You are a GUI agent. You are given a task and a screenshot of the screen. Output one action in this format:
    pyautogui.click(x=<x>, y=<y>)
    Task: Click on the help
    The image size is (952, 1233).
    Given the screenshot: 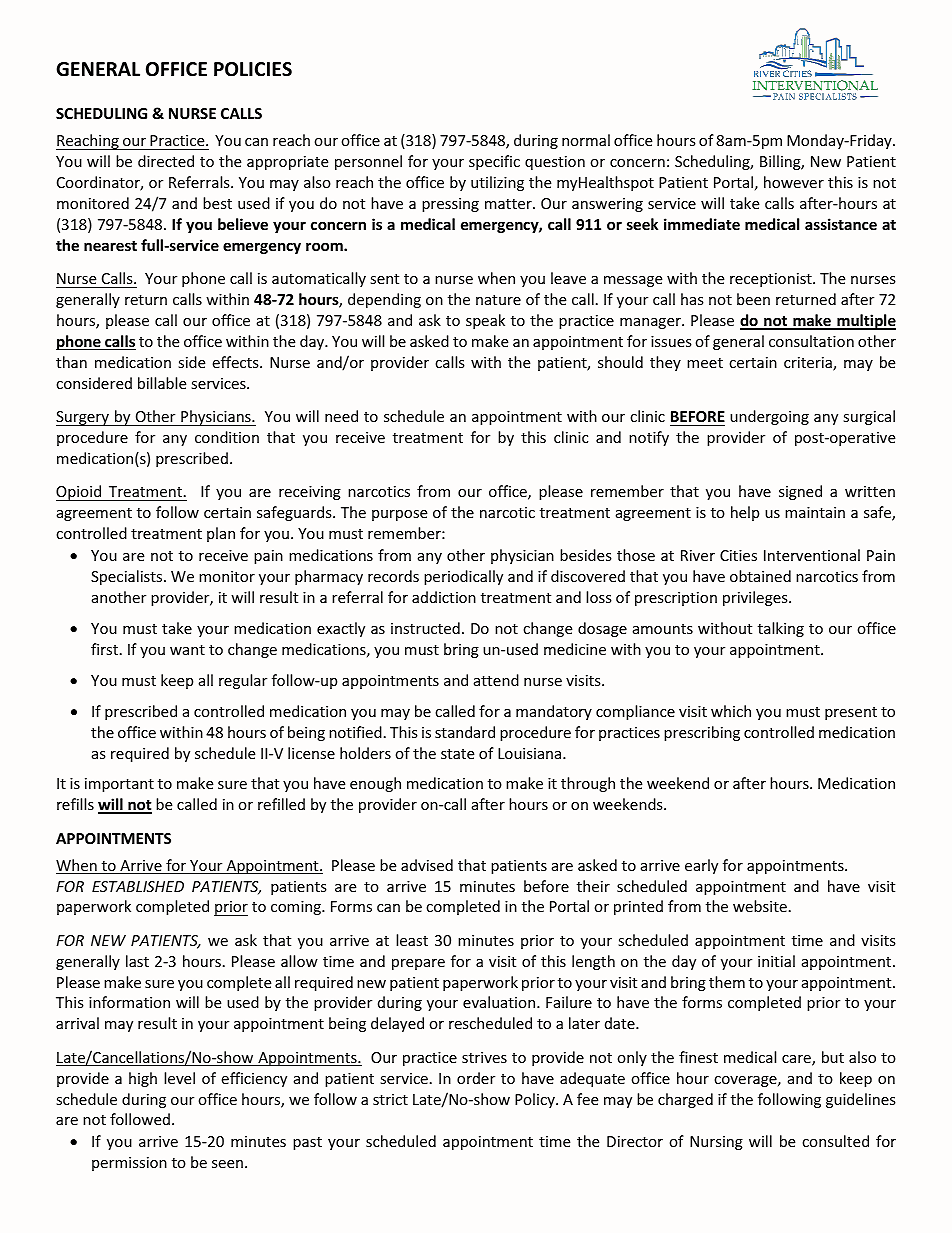 What is the action you would take?
    pyautogui.click(x=745, y=513)
